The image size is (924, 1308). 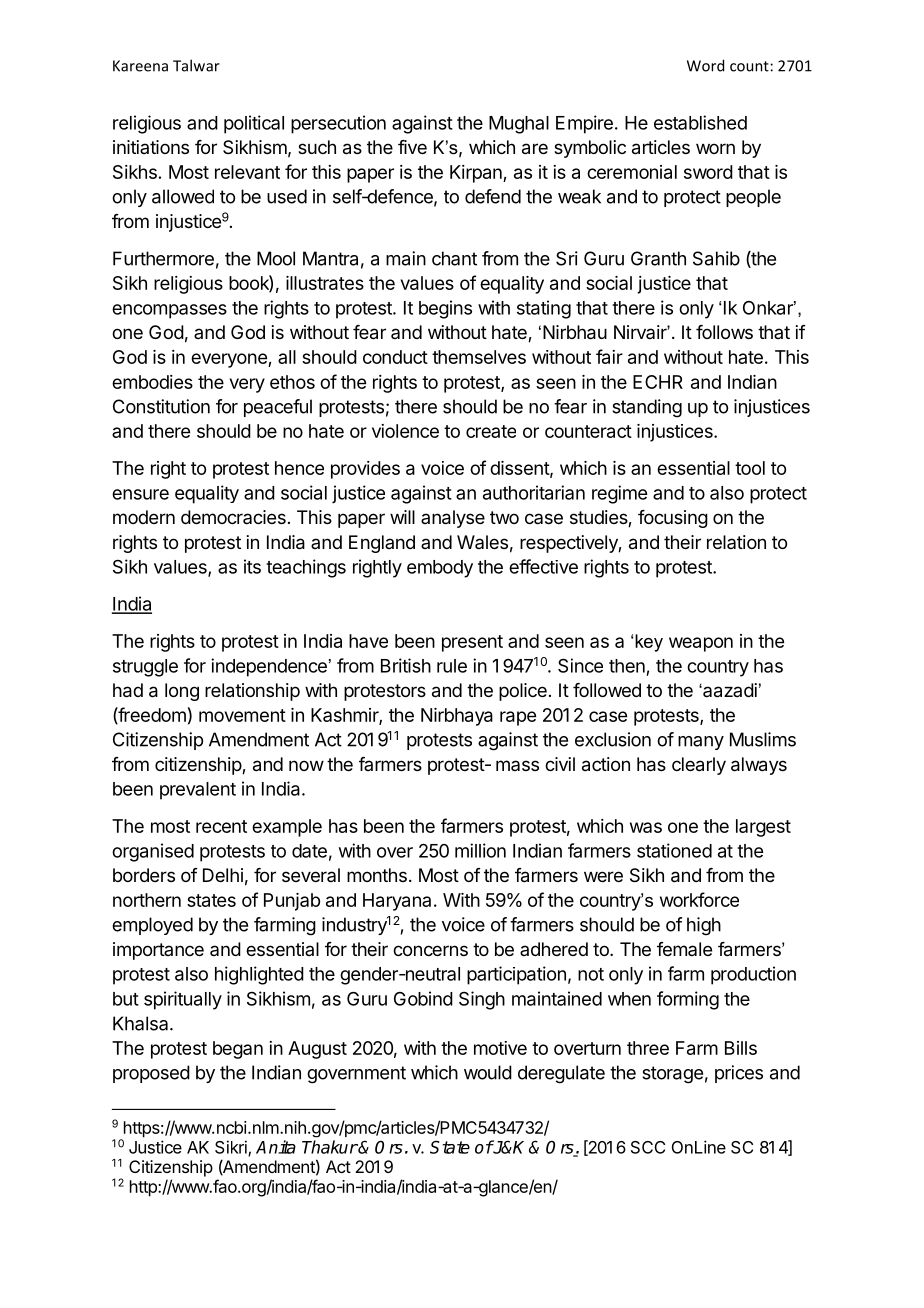 I want to click on democracies, so click(x=233, y=517).
